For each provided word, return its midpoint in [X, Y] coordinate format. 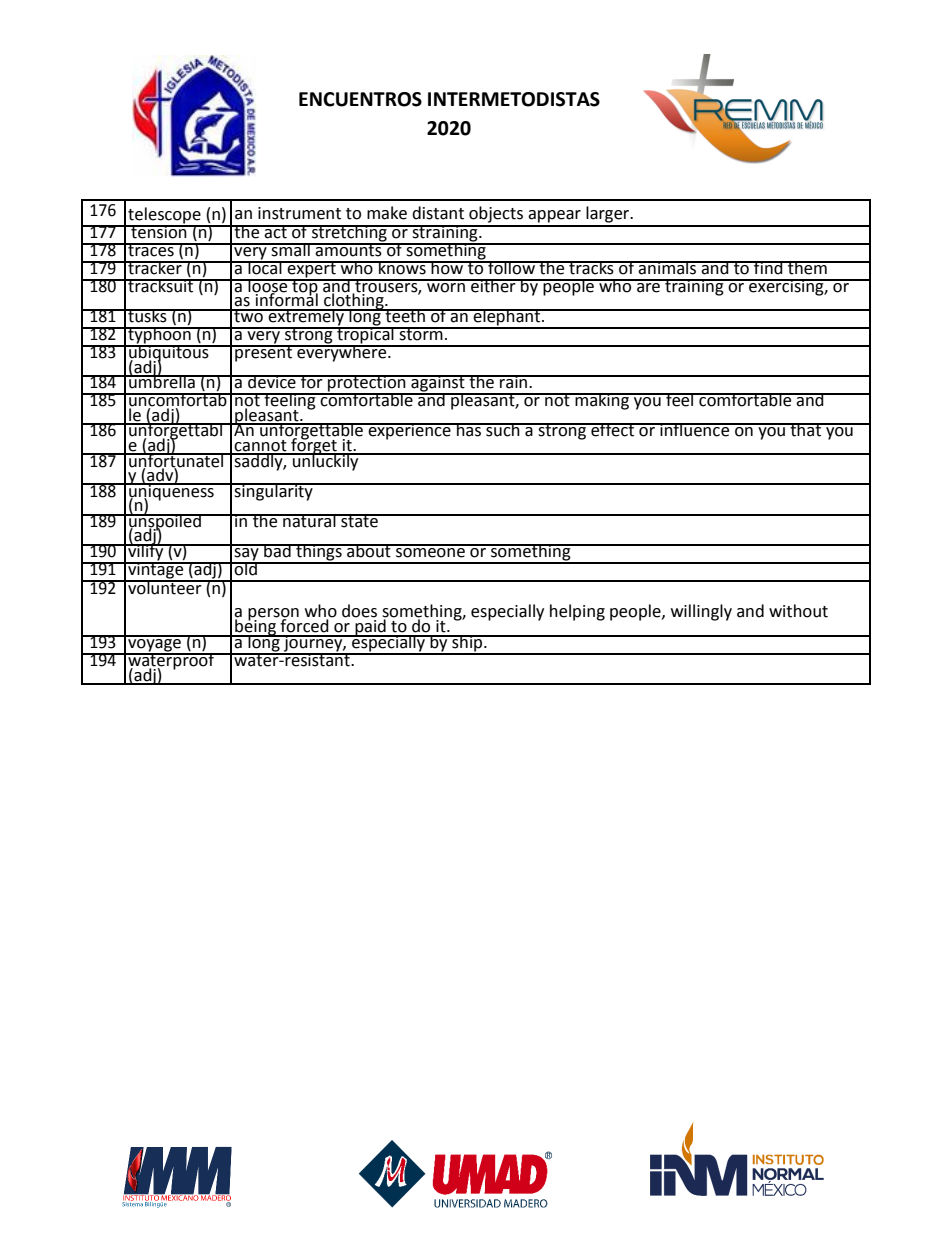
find [768, 268]
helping [577, 612]
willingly [701, 612]
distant [438, 213]
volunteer [165, 587]
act [276, 232]
